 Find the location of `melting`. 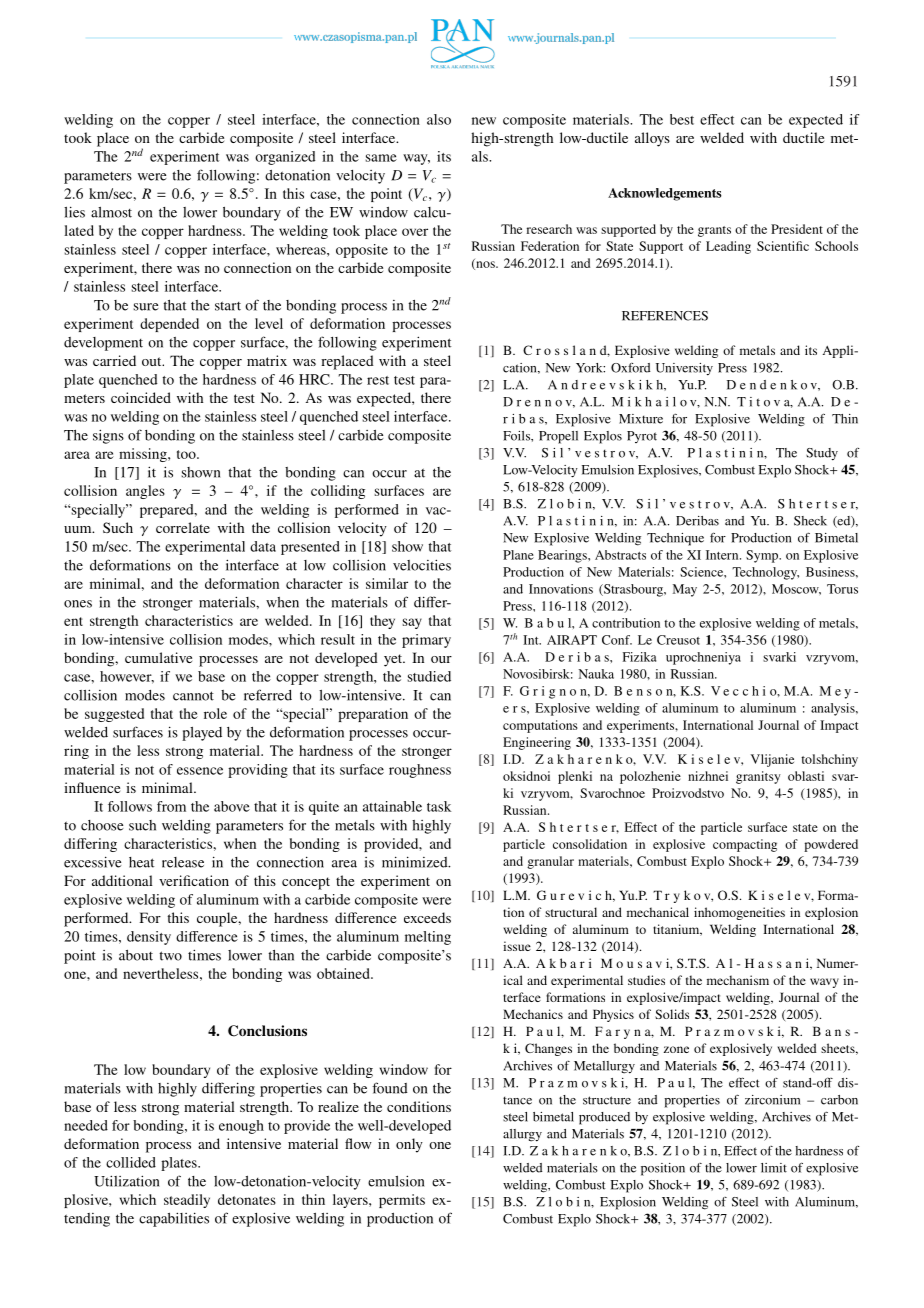

melting is located at coordinates (428, 938).
